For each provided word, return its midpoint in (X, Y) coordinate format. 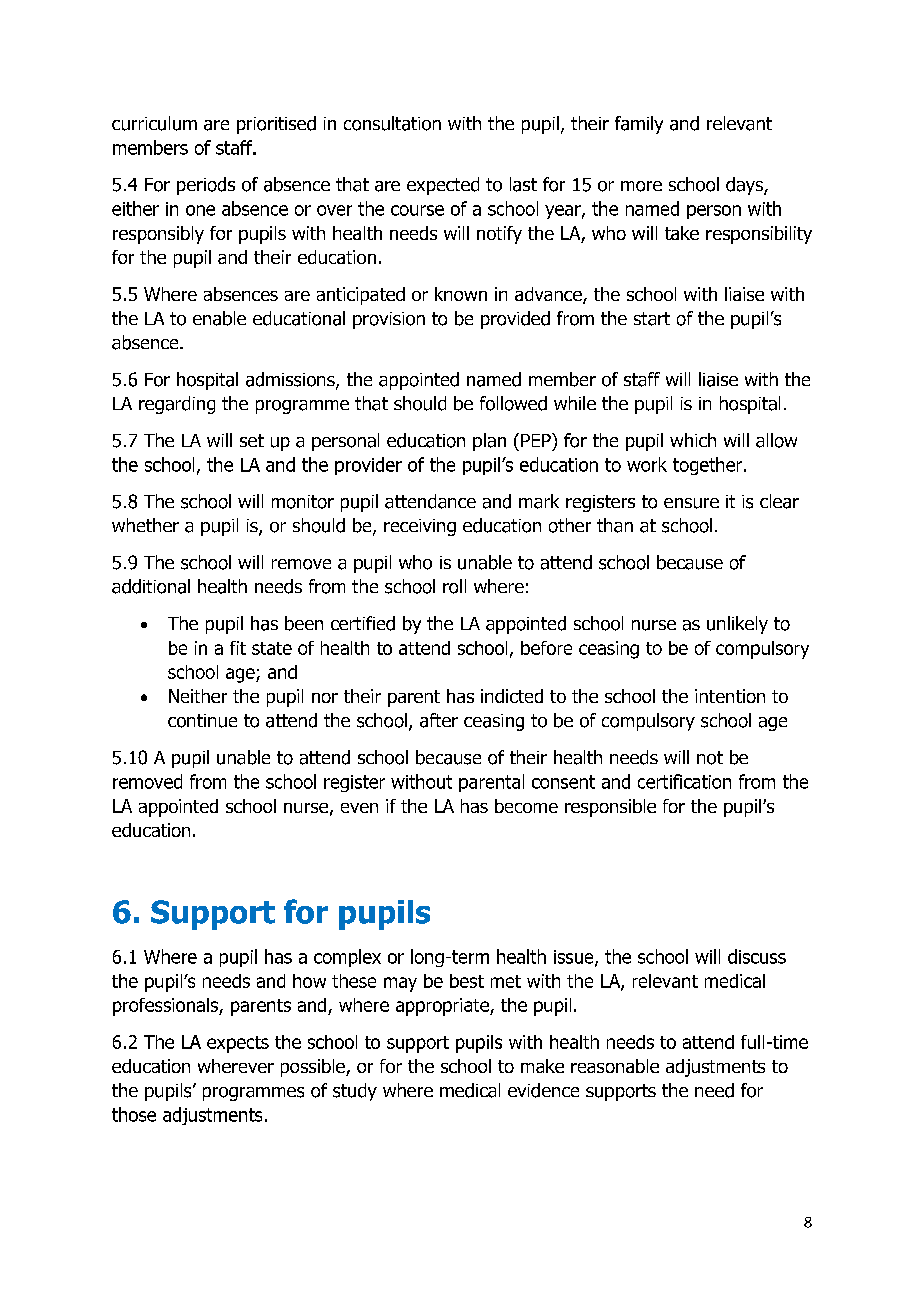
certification (684, 781)
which (693, 440)
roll (454, 586)
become (526, 806)
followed (513, 403)
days (745, 186)
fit (238, 648)
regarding (177, 405)
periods (206, 186)
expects (238, 1044)
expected (443, 186)
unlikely (737, 625)
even (359, 808)
